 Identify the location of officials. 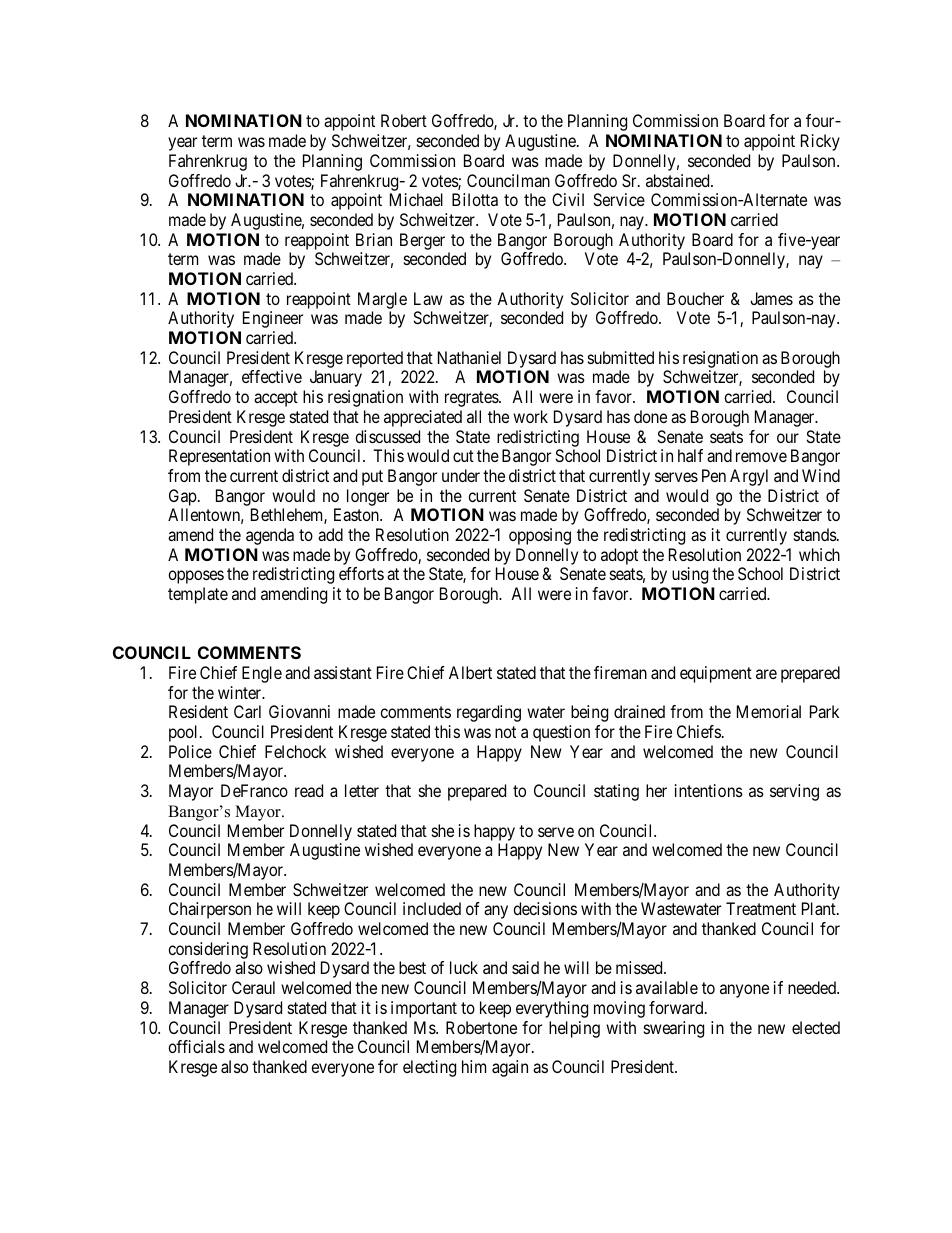
(196, 1046).
